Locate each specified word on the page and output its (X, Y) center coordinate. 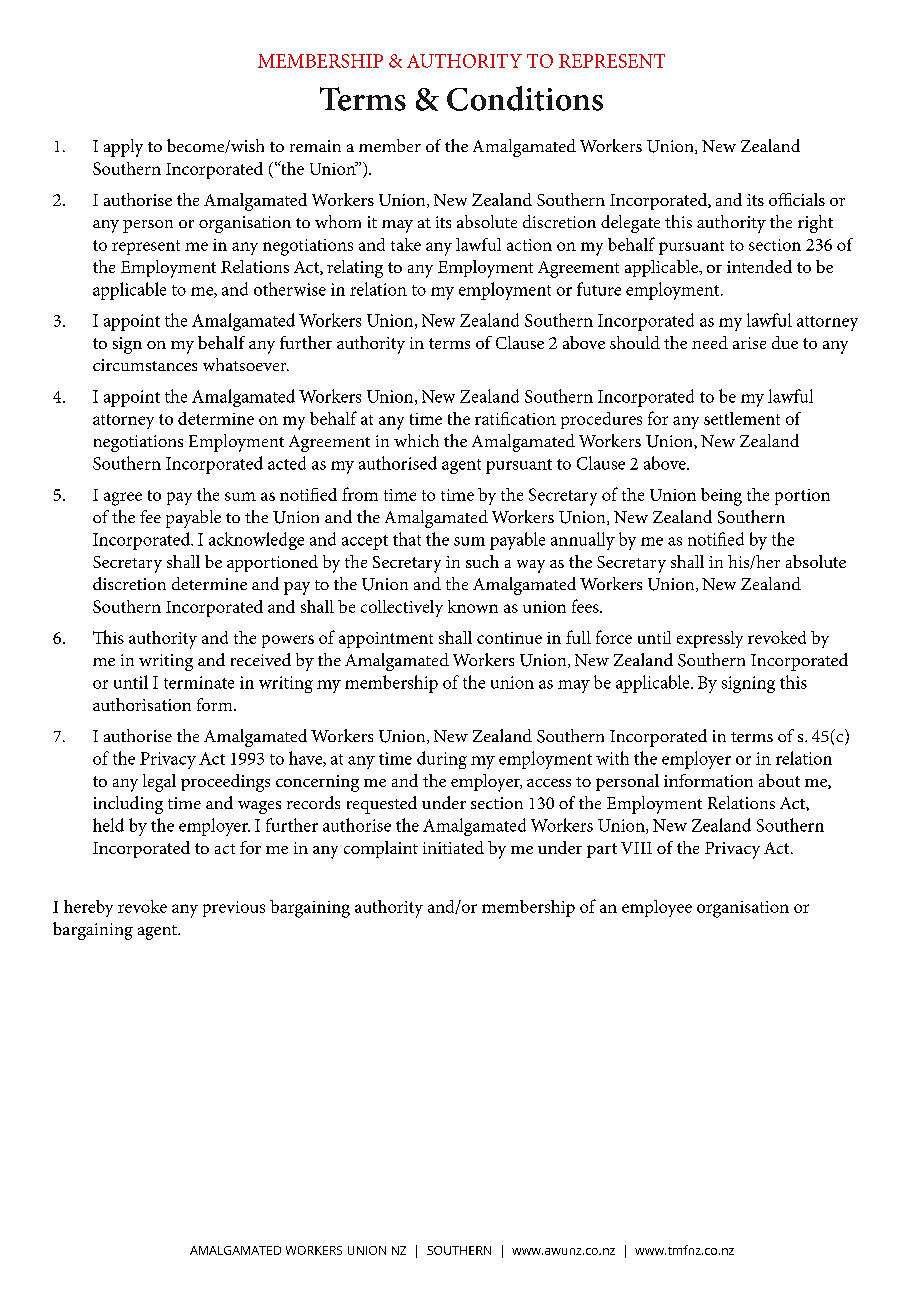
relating (355, 269)
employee (657, 908)
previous (234, 909)
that (407, 539)
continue (509, 638)
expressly (710, 639)
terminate (199, 682)
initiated (453, 847)
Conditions (525, 98)
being (721, 497)
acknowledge (256, 541)
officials (797, 199)
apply (123, 148)
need (710, 342)
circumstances (145, 365)
